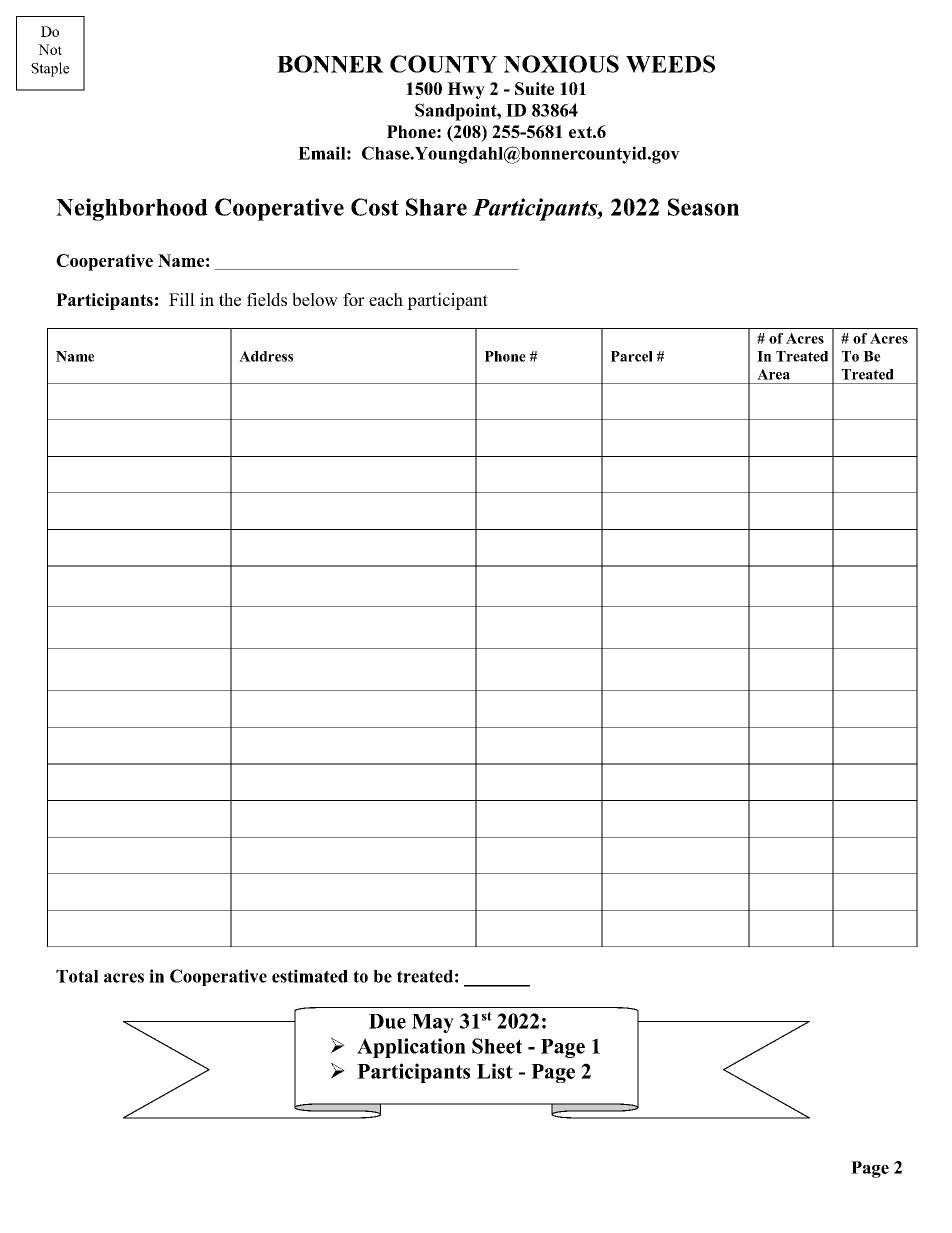 This image has height=1233, width=952. What do you see at coordinates (50, 69) in the image?
I see `Staple` at bounding box center [50, 69].
